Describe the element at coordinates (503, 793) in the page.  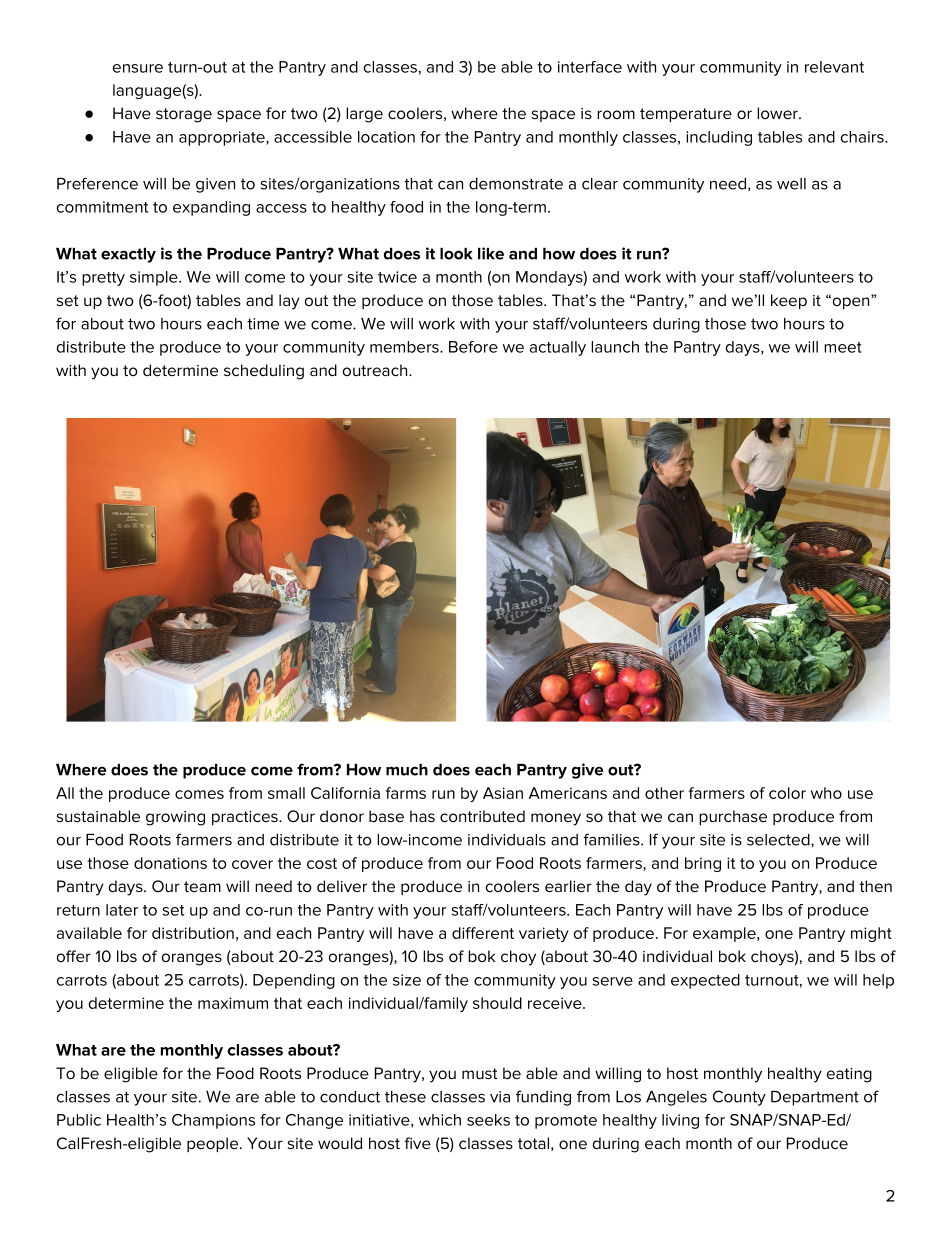
I see `Asian` at that location.
